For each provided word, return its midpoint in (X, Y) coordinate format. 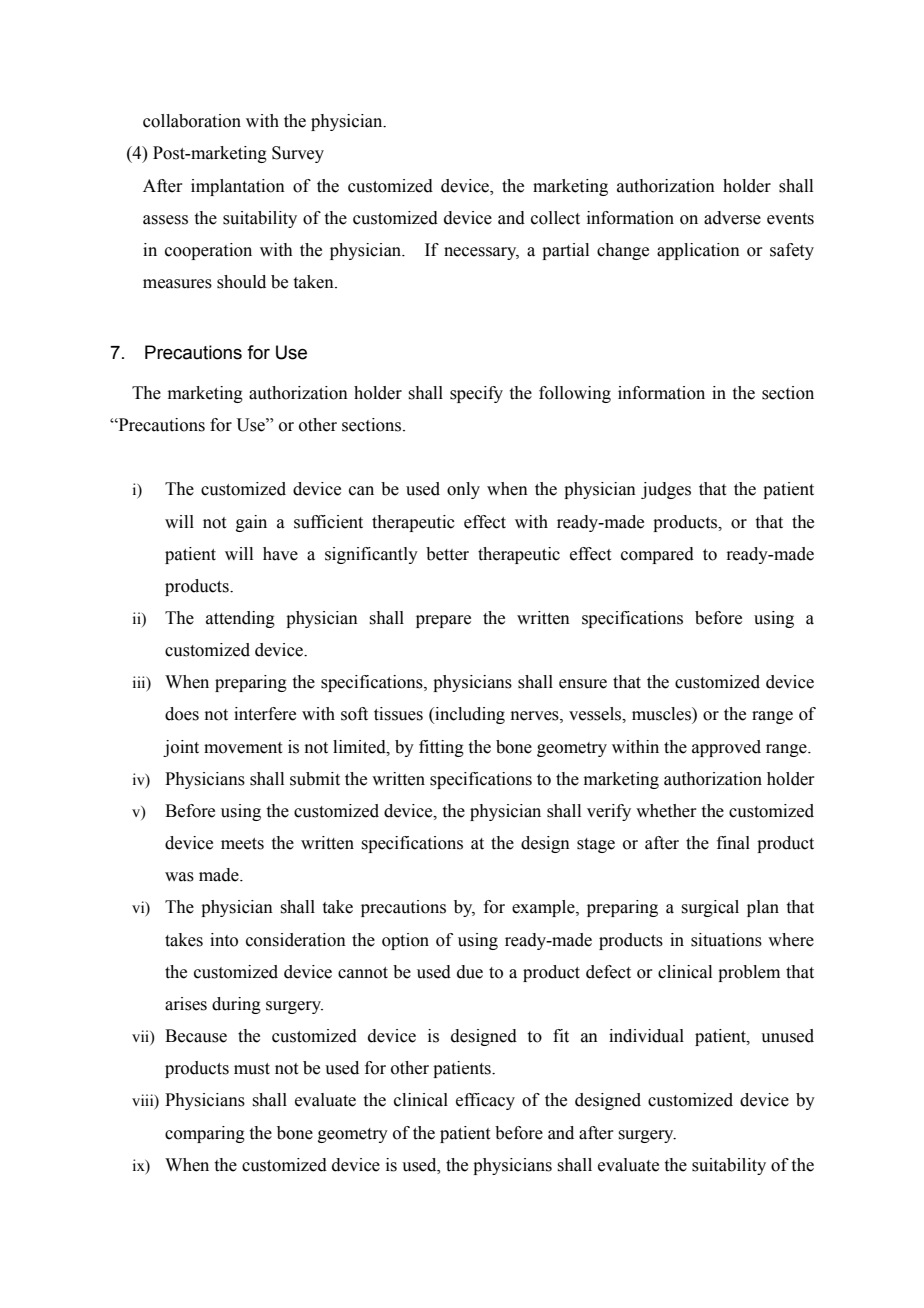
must (252, 1069)
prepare (443, 621)
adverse (732, 218)
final (733, 843)
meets (242, 844)
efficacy (485, 1101)
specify (476, 394)
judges (666, 490)
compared (657, 555)
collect (555, 218)
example (544, 908)
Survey (298, 154)
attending (240, 619)
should (241, 282)
